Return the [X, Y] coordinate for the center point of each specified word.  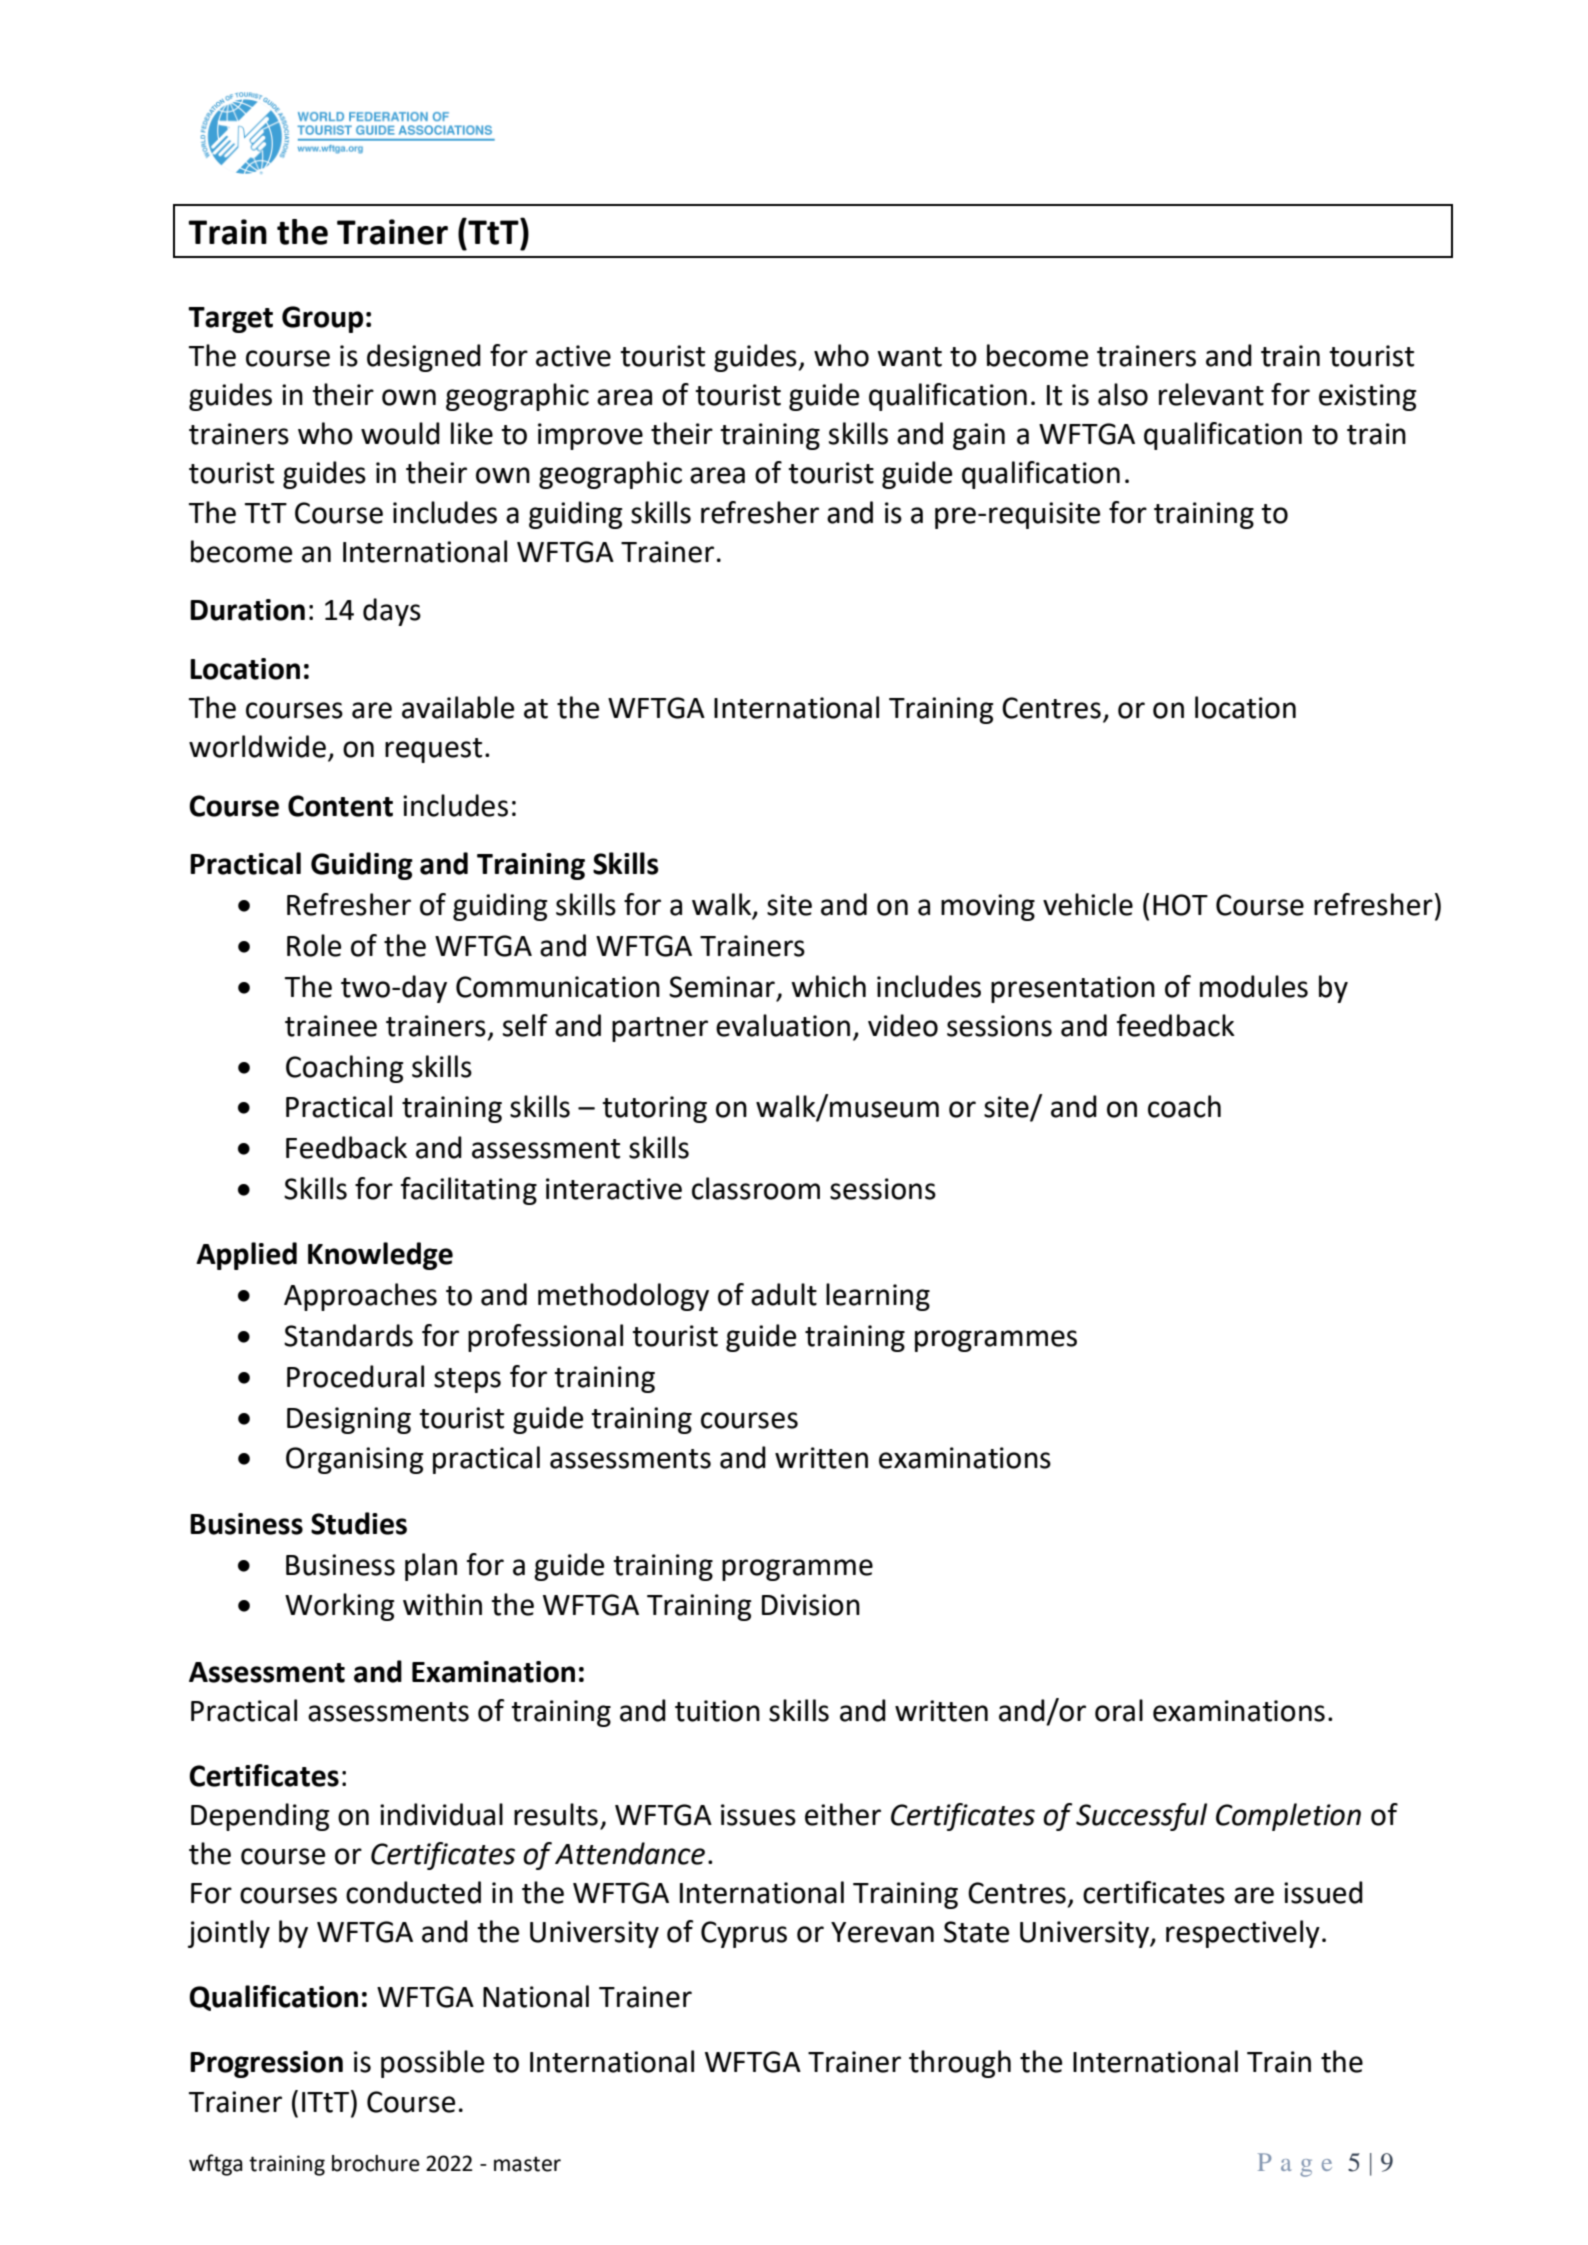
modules [1254, 986]
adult [784, 1294]
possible [432, 2064]
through [960, 2064]
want [909, 357]
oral [1119, 1710]
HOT [1180, 905]
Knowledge [380, 1256]
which [828, 986]
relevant [1211, 394]
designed [424, 358]
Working [340, 1607]
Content [340, 806]
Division [811, 1605]
